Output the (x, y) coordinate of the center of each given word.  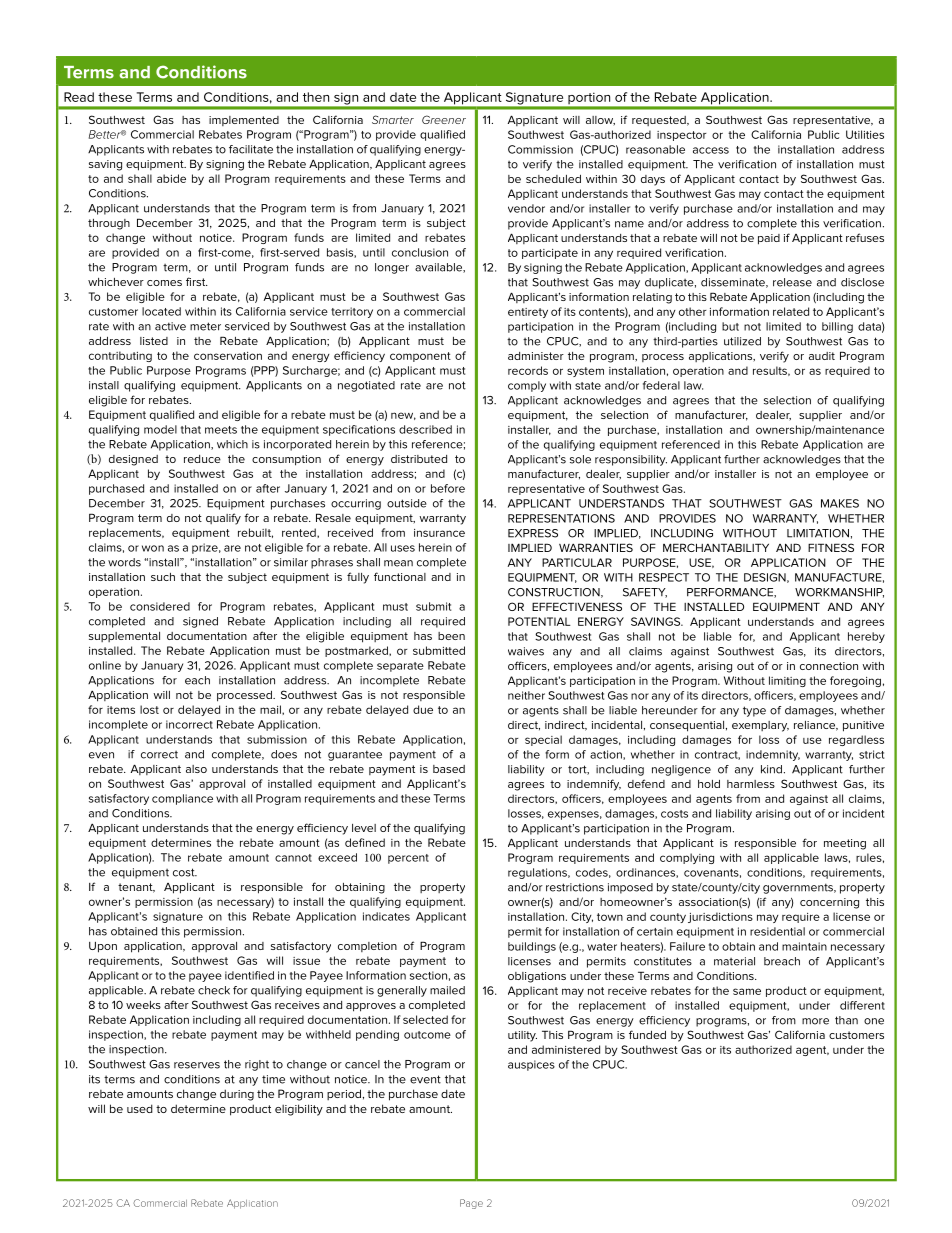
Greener (444, 119)
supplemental (124, 637)
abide (171, 178)
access (711, 150)
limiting (787, 681)
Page (471, 1204)
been (451, 636)
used (140, 1108)
